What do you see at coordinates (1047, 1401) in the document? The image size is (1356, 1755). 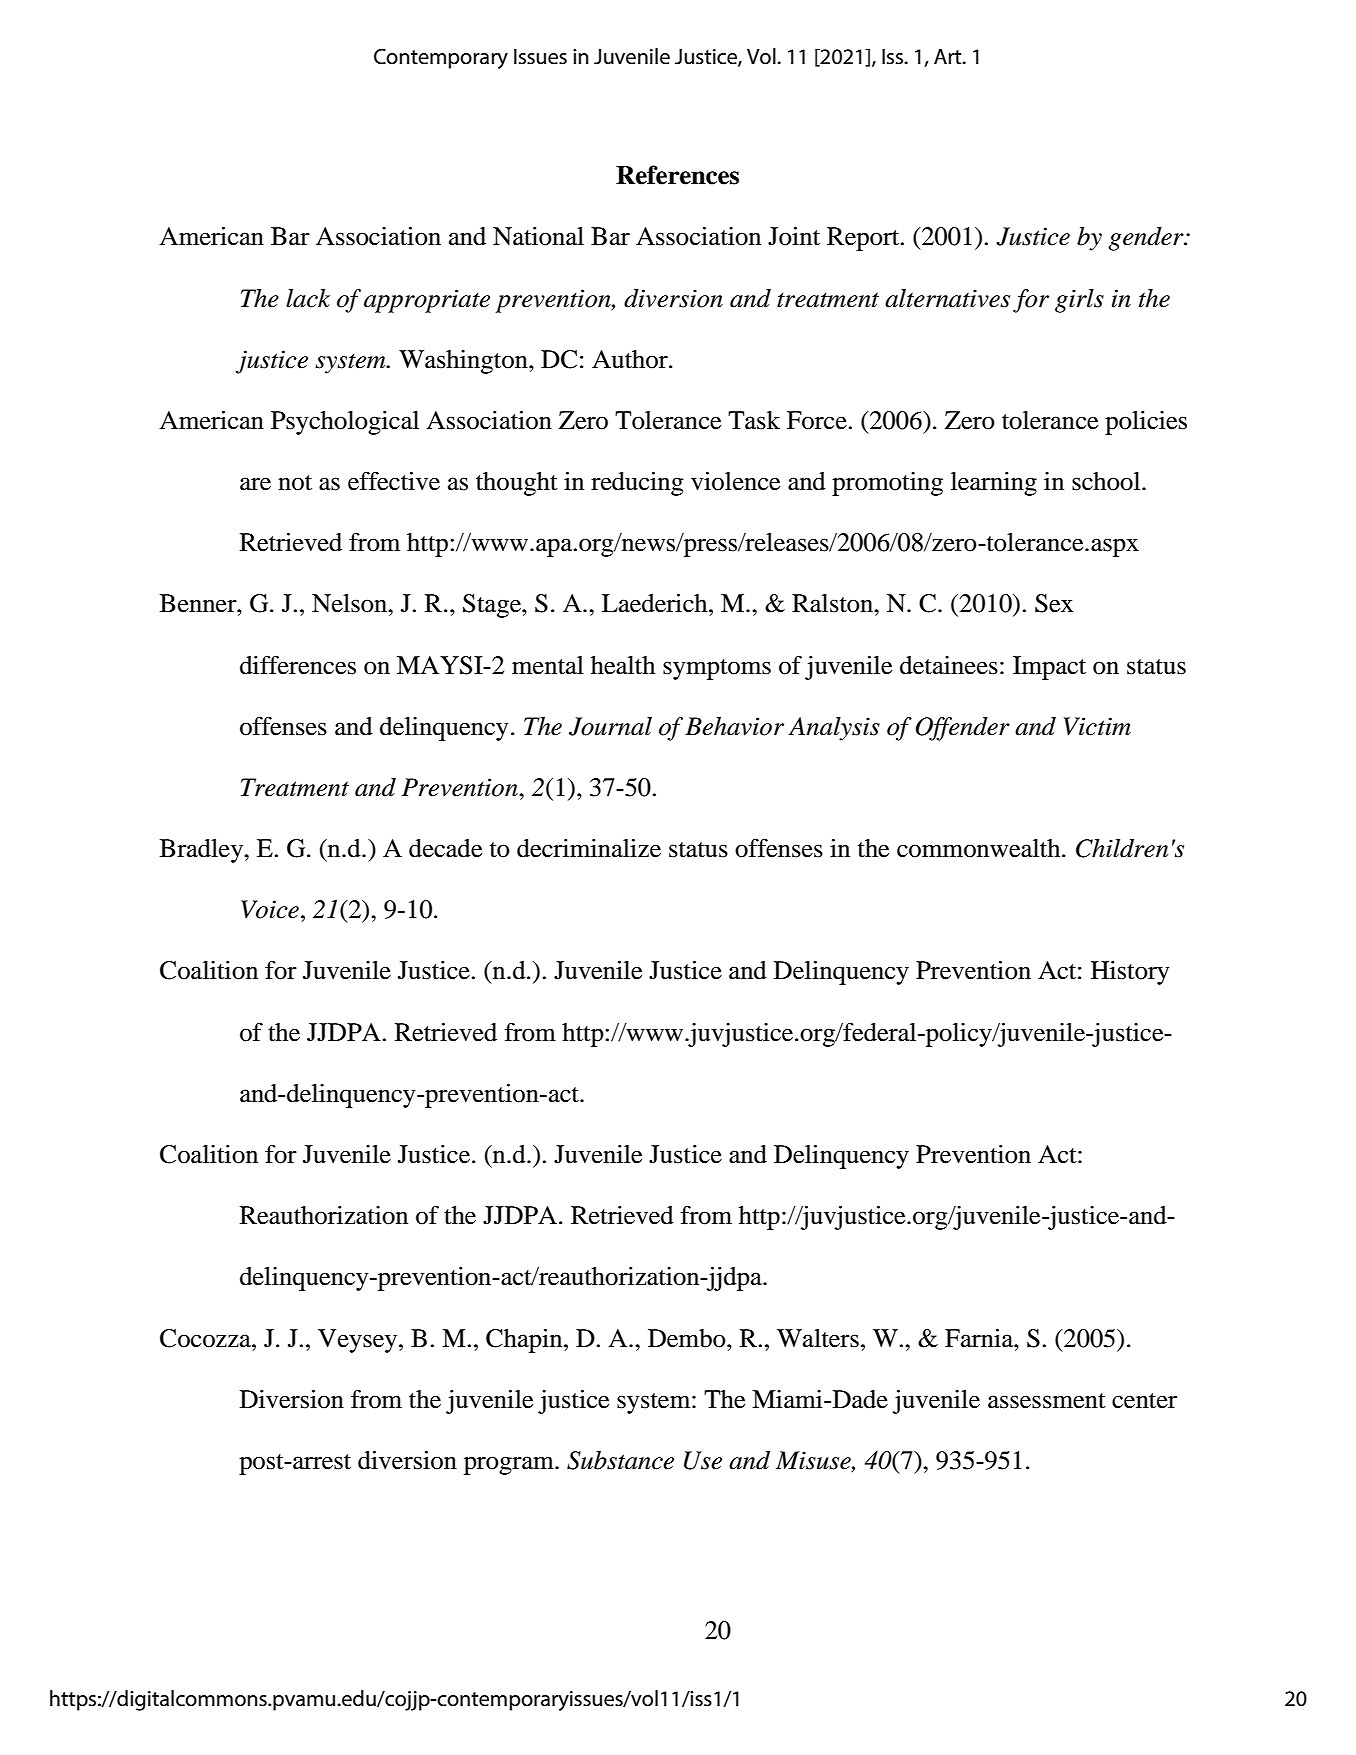 I see `assessment` at bounding box center [1047, 1401].
